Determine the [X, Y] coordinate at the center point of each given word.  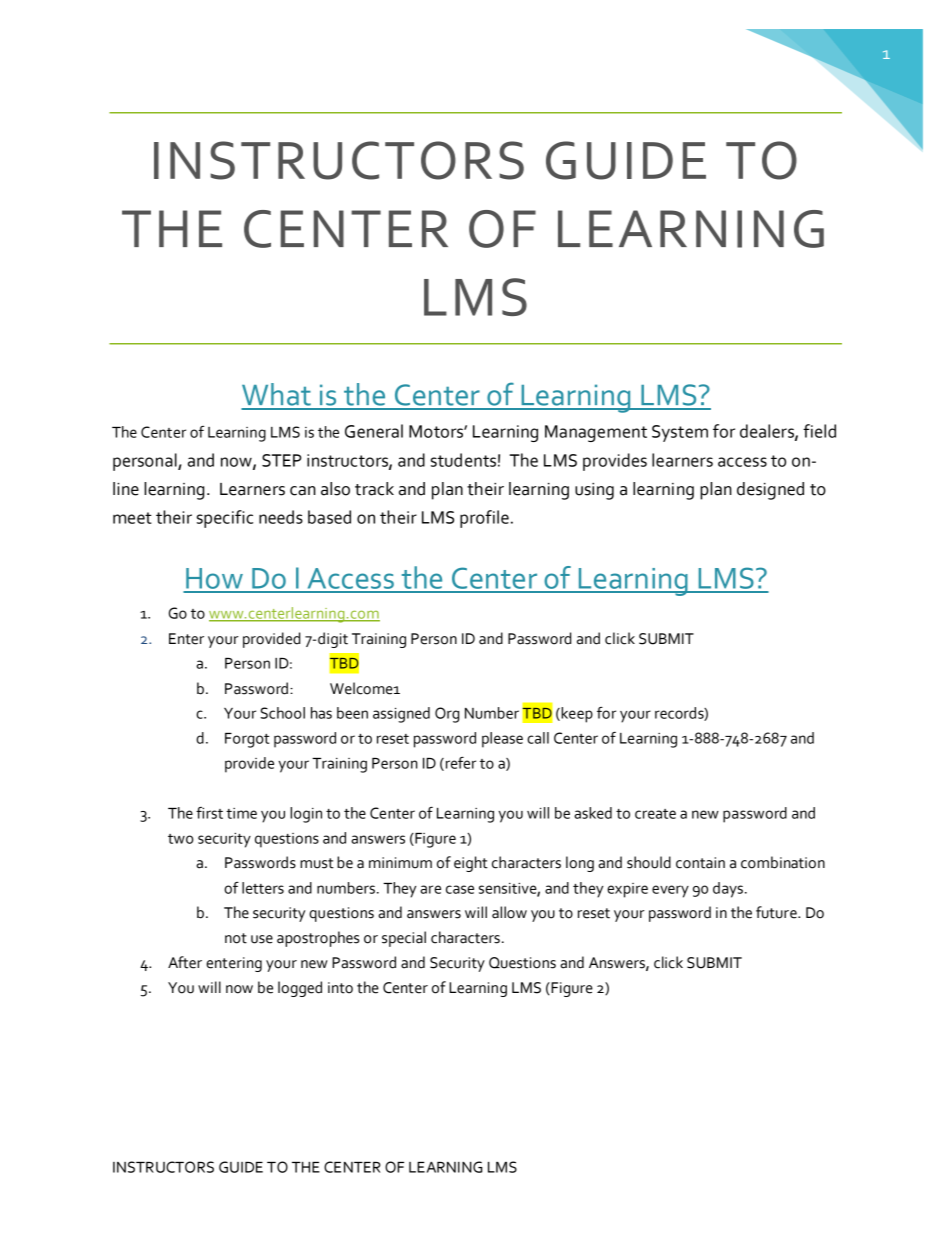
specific [225, 519]
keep [576, 715]
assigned [401, 715]
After [185, 962]
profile [484, 519]
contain [700, 863]
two [181, 839]
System [680, 433]
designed [770, 491]
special [404, 939]
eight [471, 864]
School [282, 713]
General [374, 431]
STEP [282, 460]
